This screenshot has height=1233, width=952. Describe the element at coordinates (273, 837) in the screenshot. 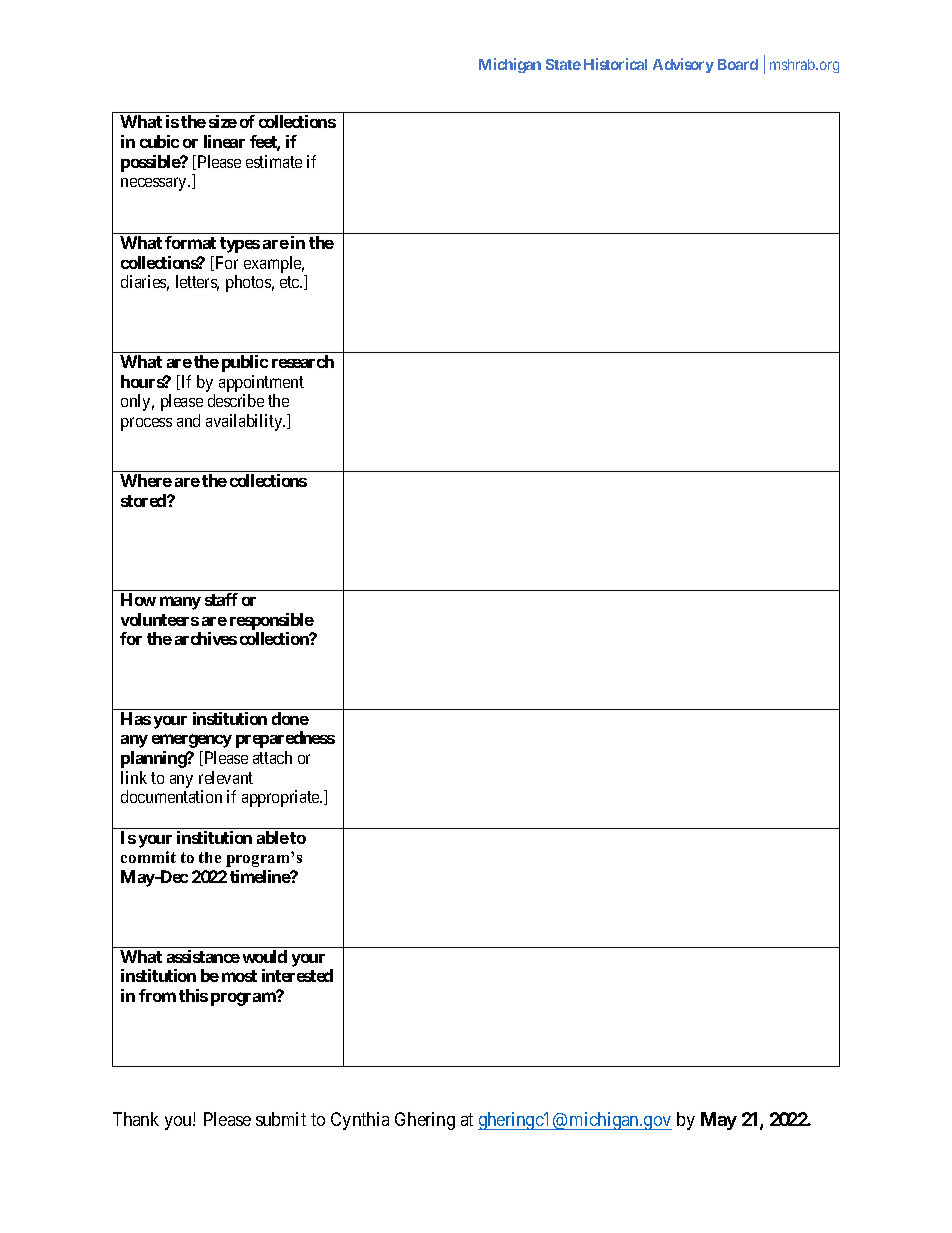

I see `able` at that location.
